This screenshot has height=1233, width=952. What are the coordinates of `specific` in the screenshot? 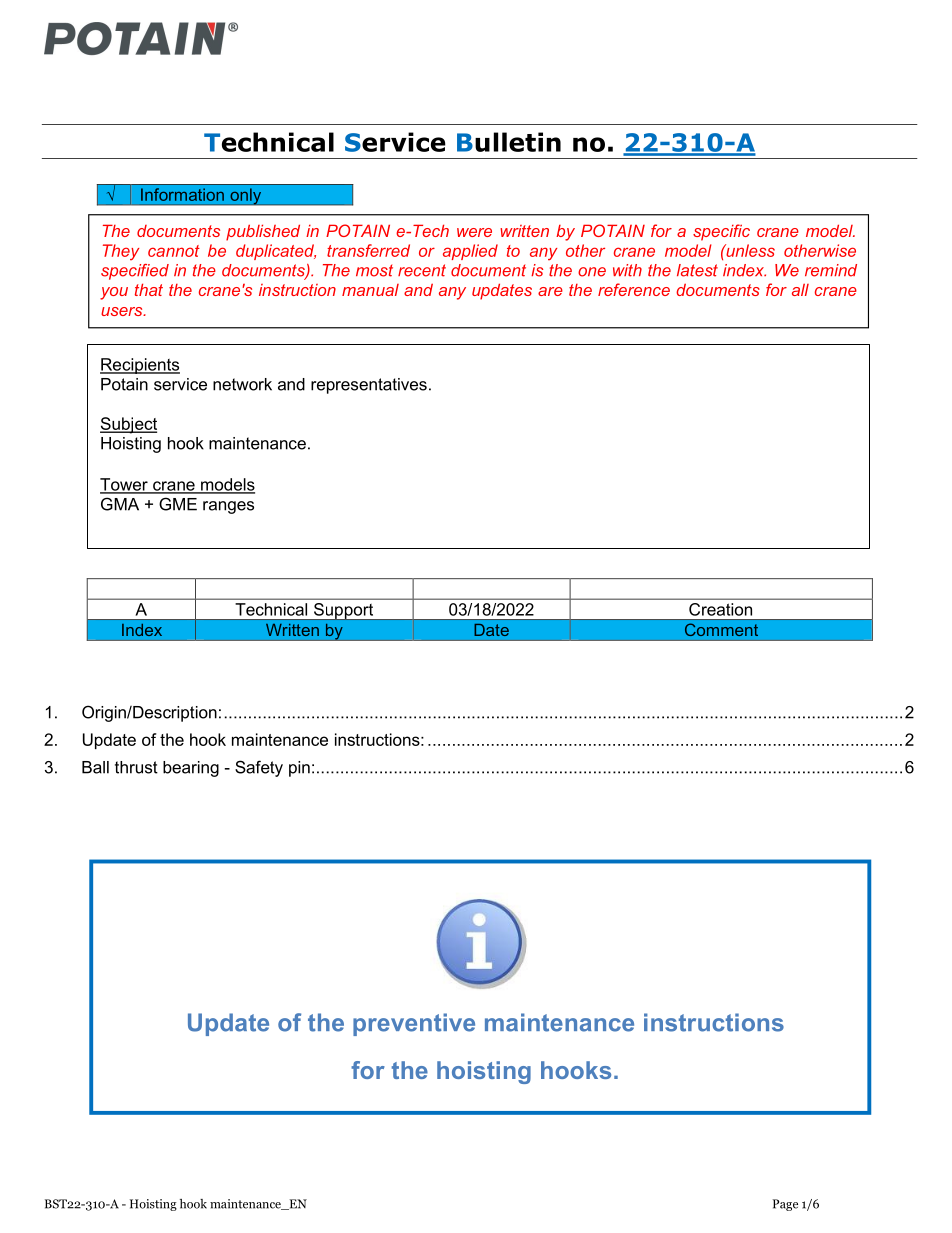 It's located at (721, 232).
